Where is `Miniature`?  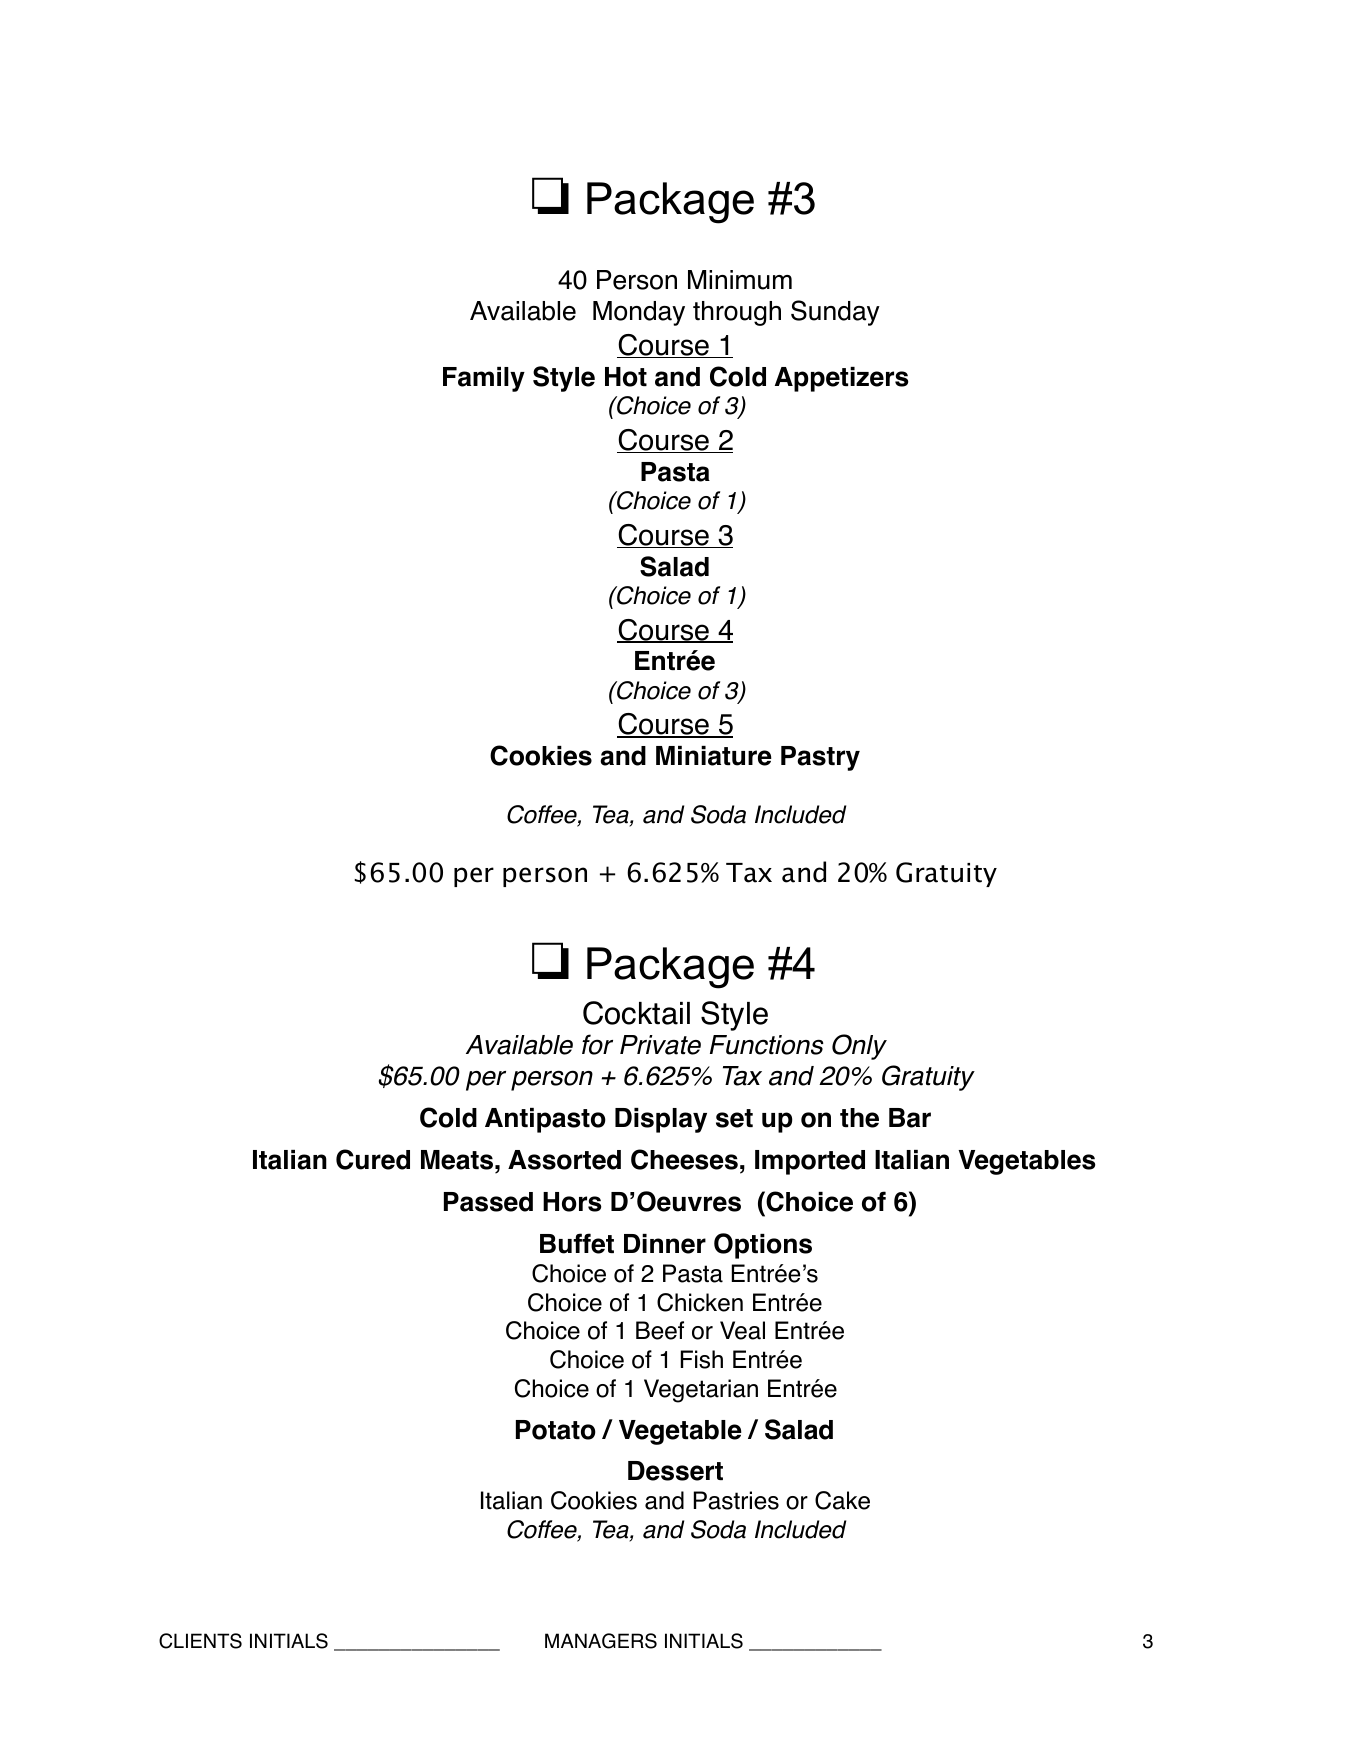 Miniature is located at coordinates (714, 756).
